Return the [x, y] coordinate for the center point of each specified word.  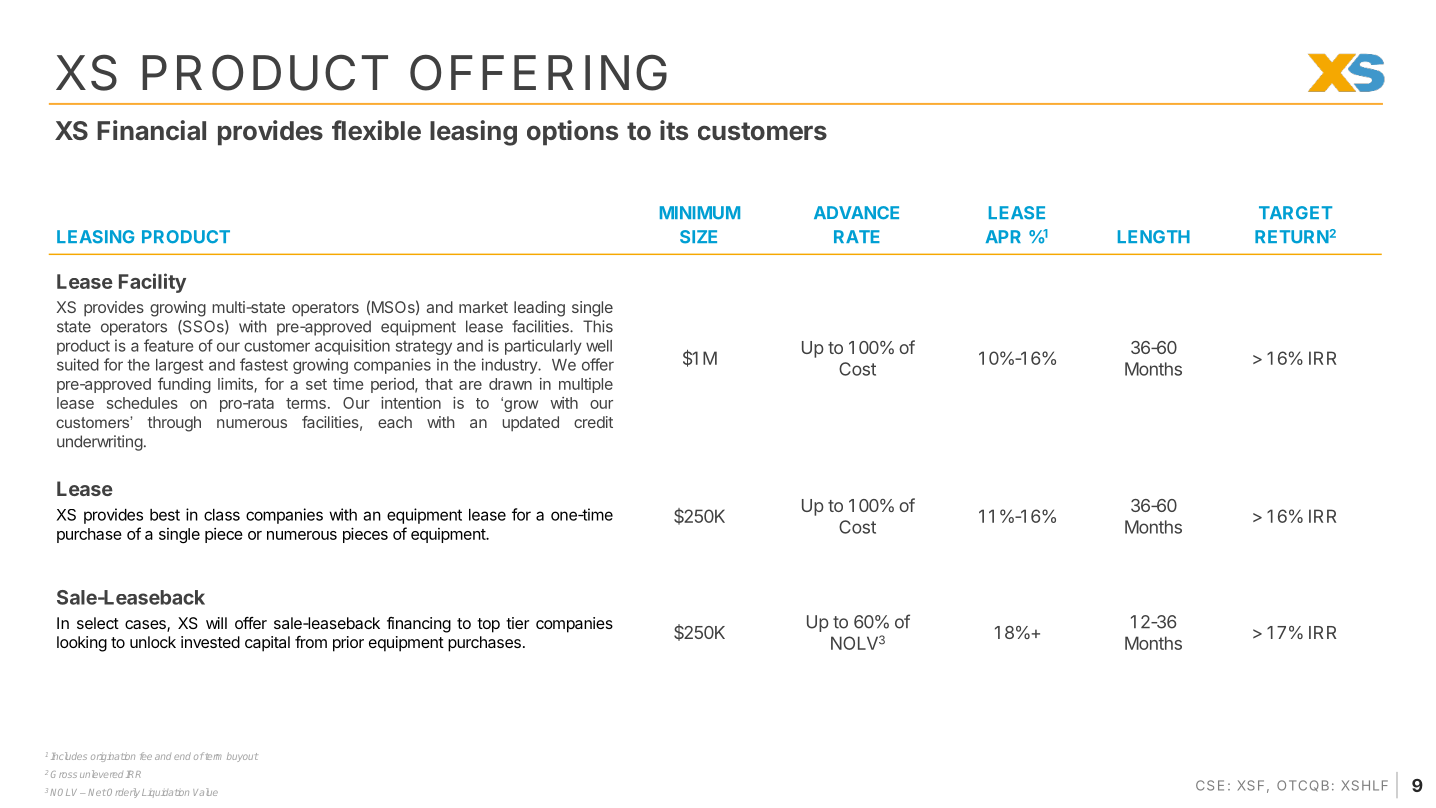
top [488, 625]
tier [517, 623]
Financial [151, 130]
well [599, 346]
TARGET [1295, 212]
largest [179, 366]
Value [205, 792]
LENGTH [1154, 237]
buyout [242, 757]
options [572, 133]
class [222, 515]
